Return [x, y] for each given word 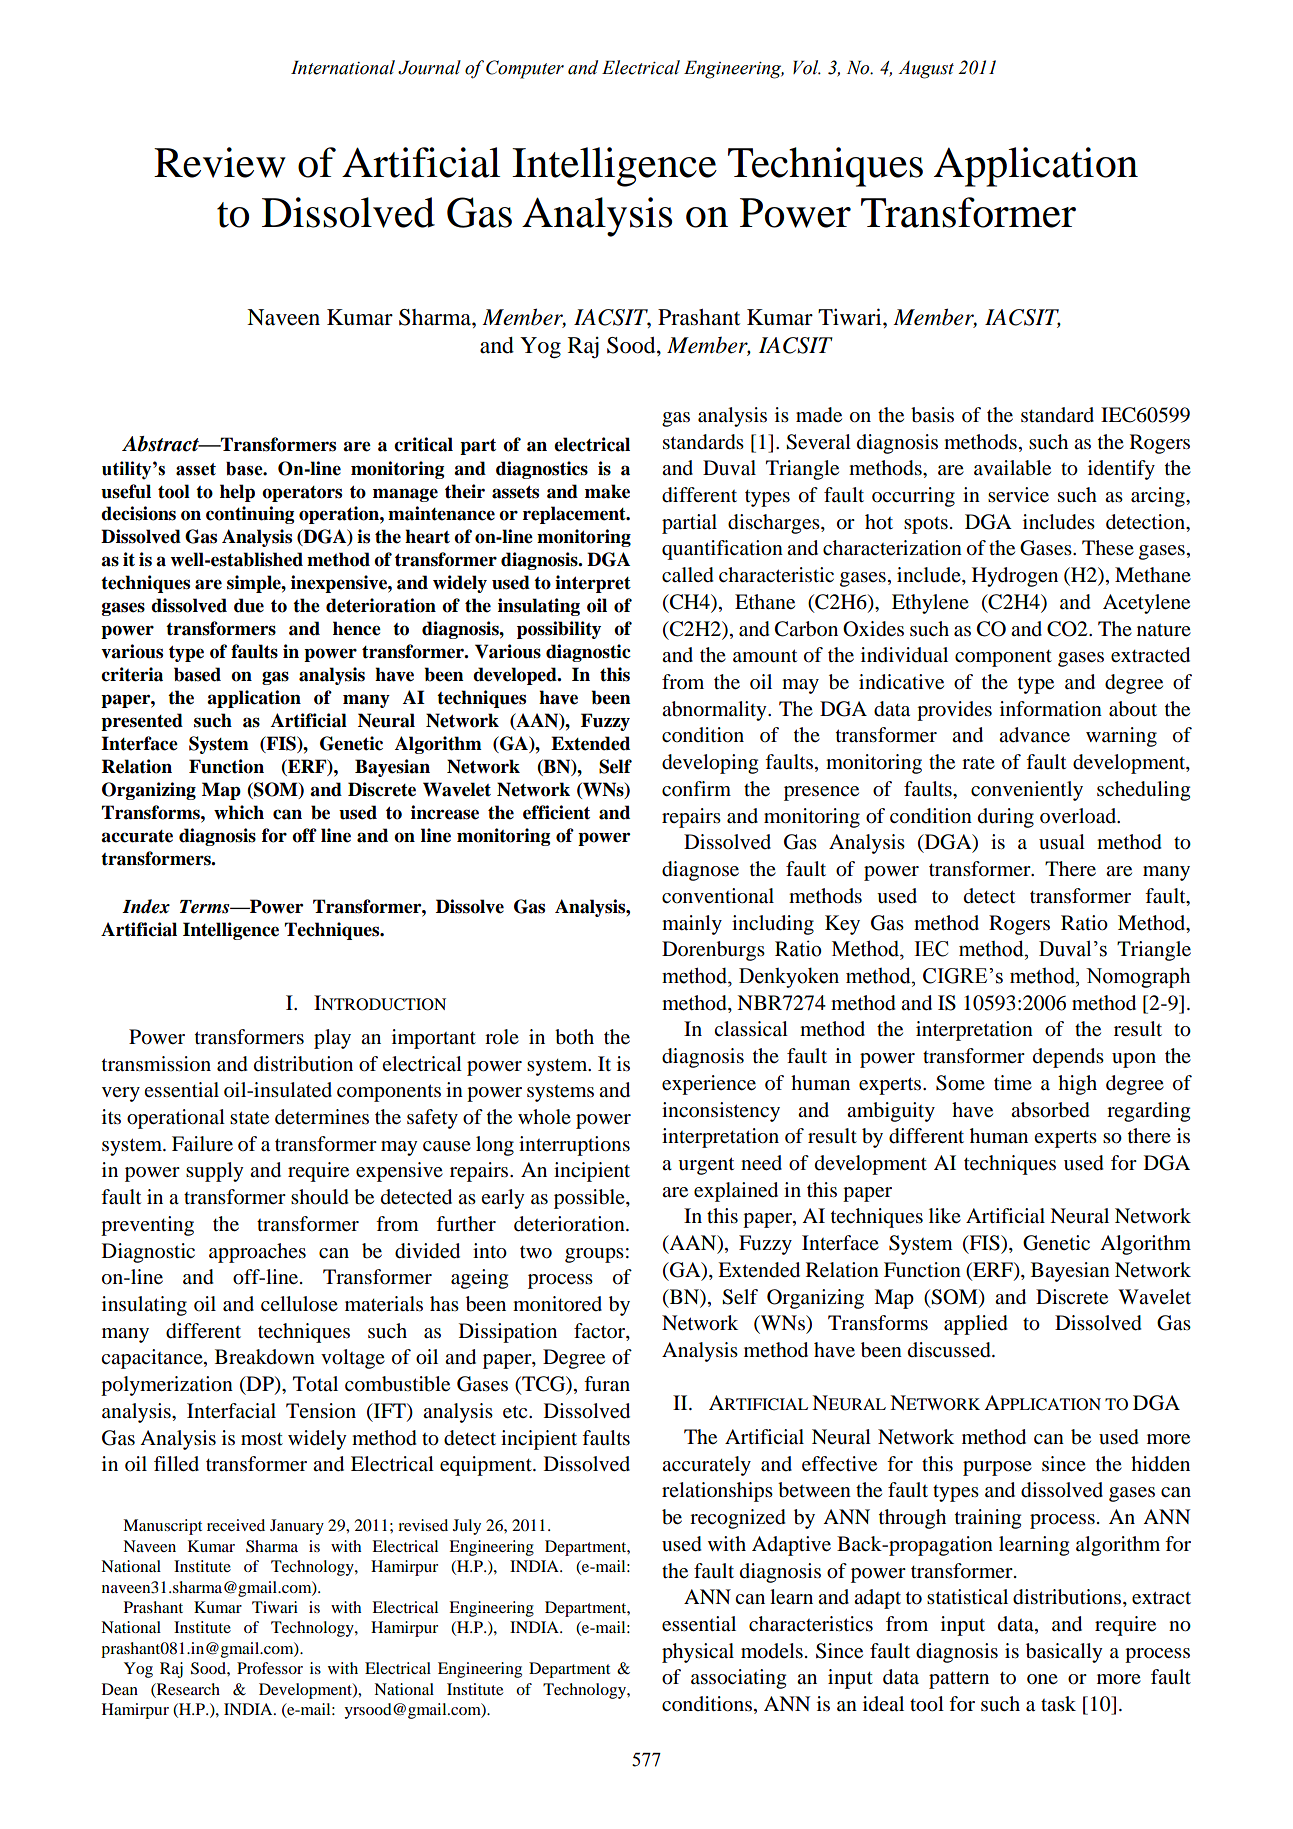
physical [698, 1653]
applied [976, 1325]
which [239, 812]
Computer [525, 69]
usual [1062, 842]
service [1018, 495]
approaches [257, 1253]
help [237, 493]
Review [220, 162]
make [607, 491]
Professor [270, 1668]
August [926, 70]
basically [1064, 1653]
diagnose [700, 871]
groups [594, 1255]
